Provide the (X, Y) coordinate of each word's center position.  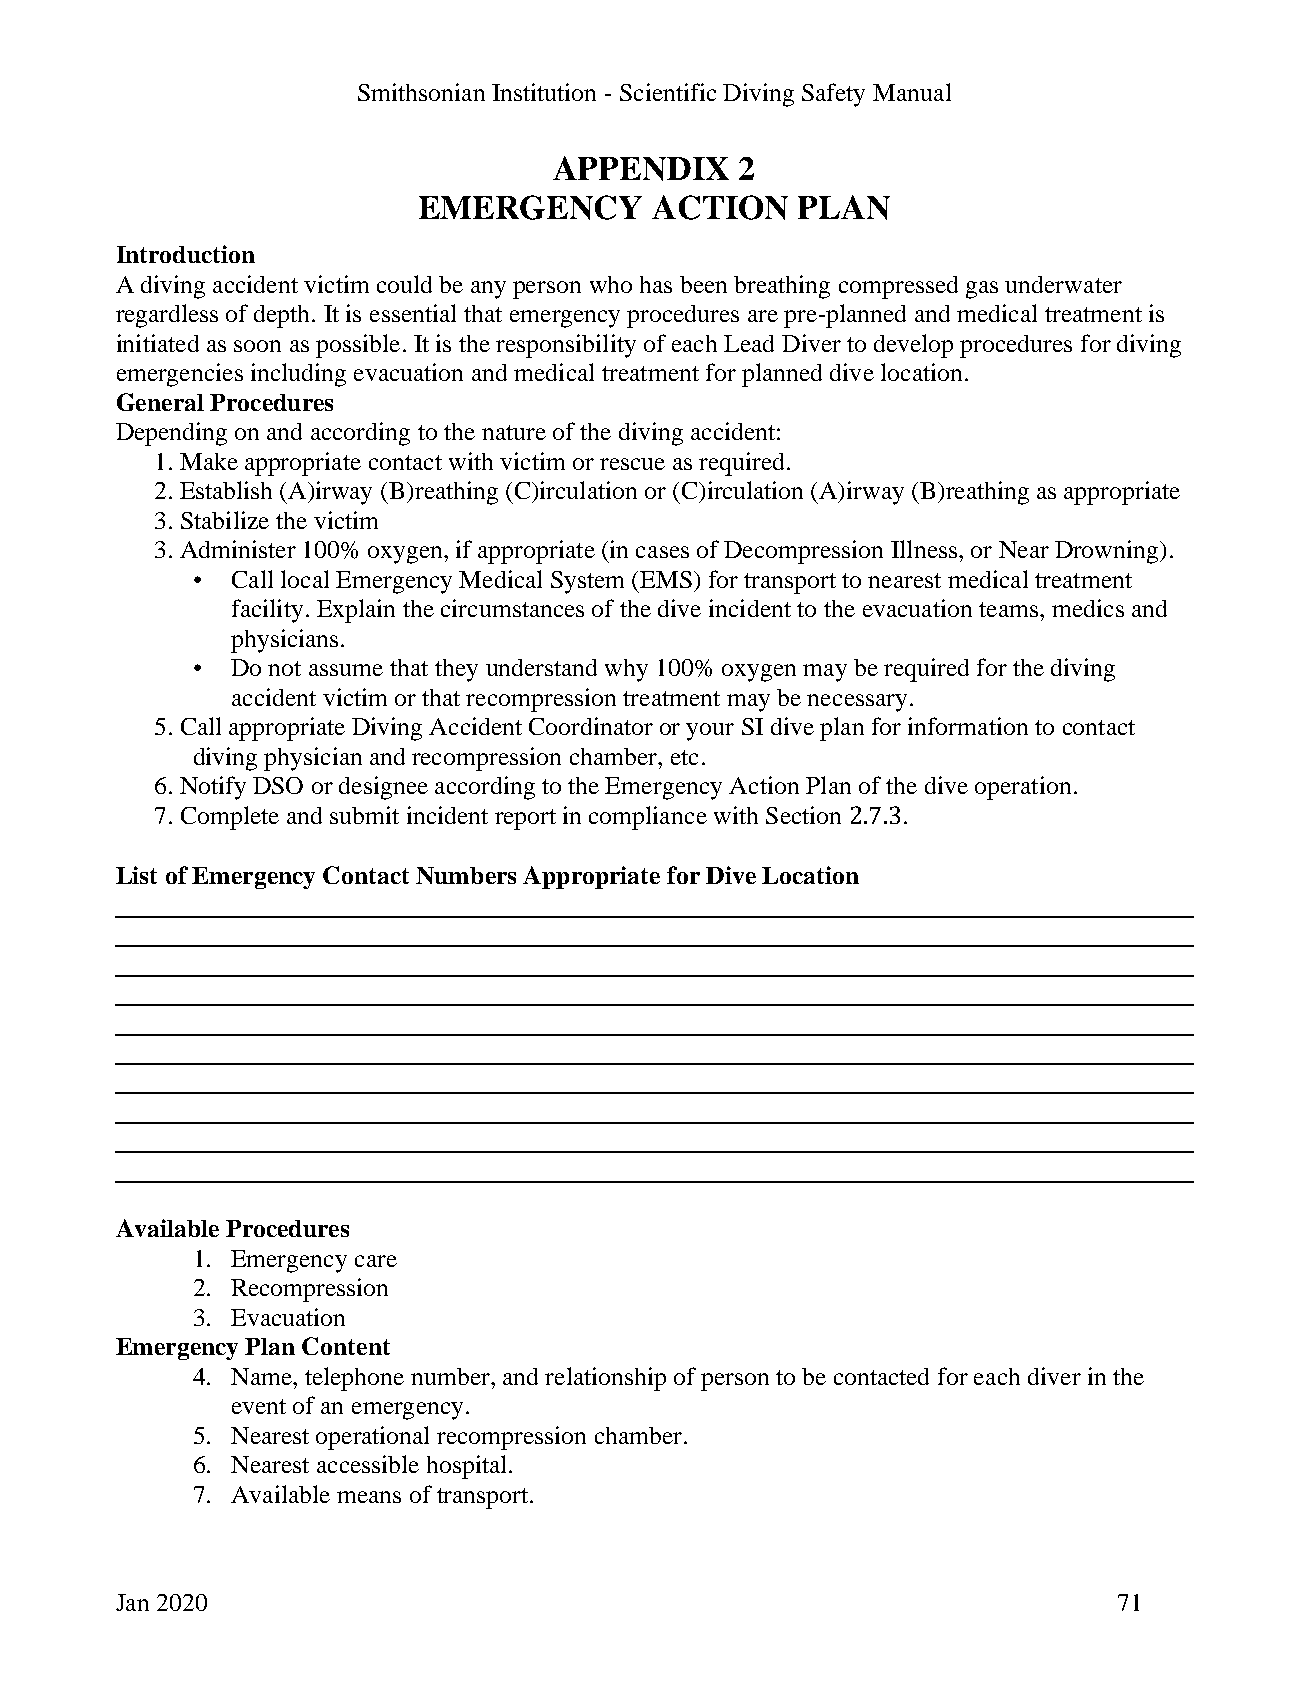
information (968, 726)
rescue (632, 464)
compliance (648, 818)
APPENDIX (641, 168)
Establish (226, 490)
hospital (466, 1467)
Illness (925, 549)
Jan (132, 1602)
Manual (912, 92)
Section (803, 815)
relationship (605, 1379)
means (369, 1497)
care (376, 1261)
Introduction (186, 254)
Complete (230, 818)
